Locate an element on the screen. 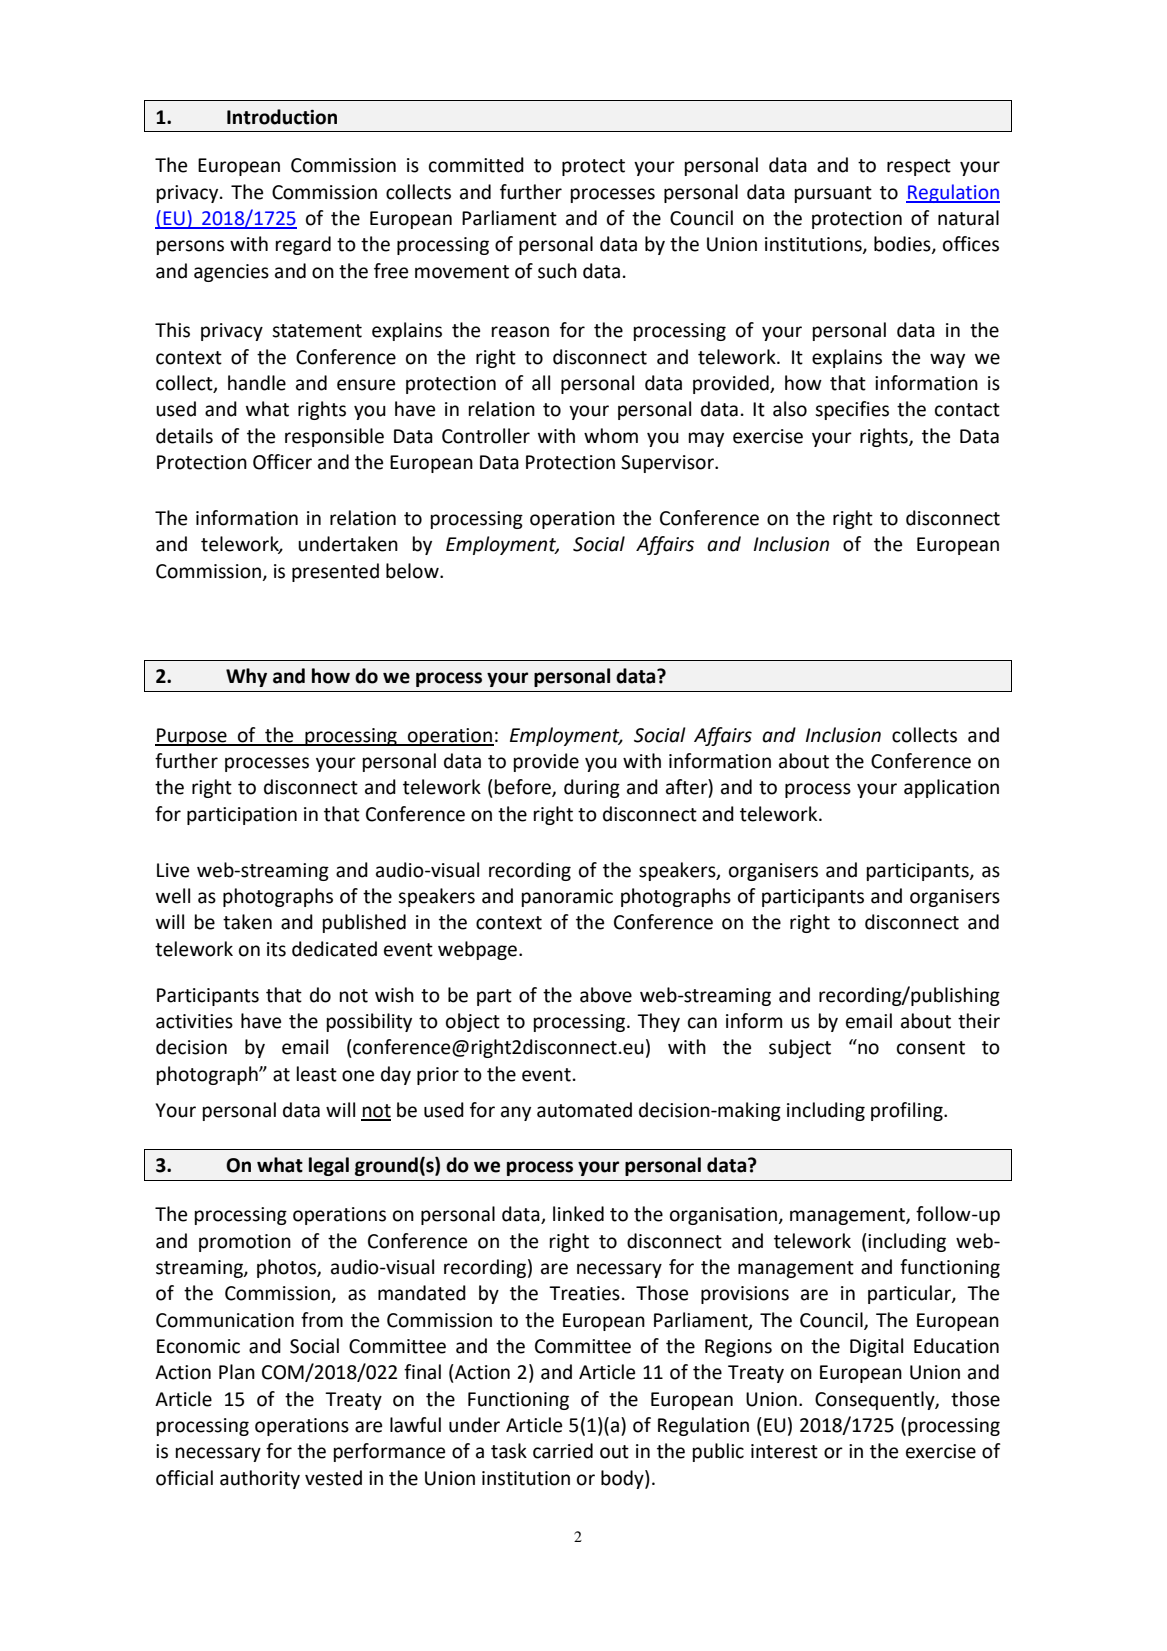 The width and height of the screenshot is (1167, 1651). Why is located at coordinates (246, 677).
